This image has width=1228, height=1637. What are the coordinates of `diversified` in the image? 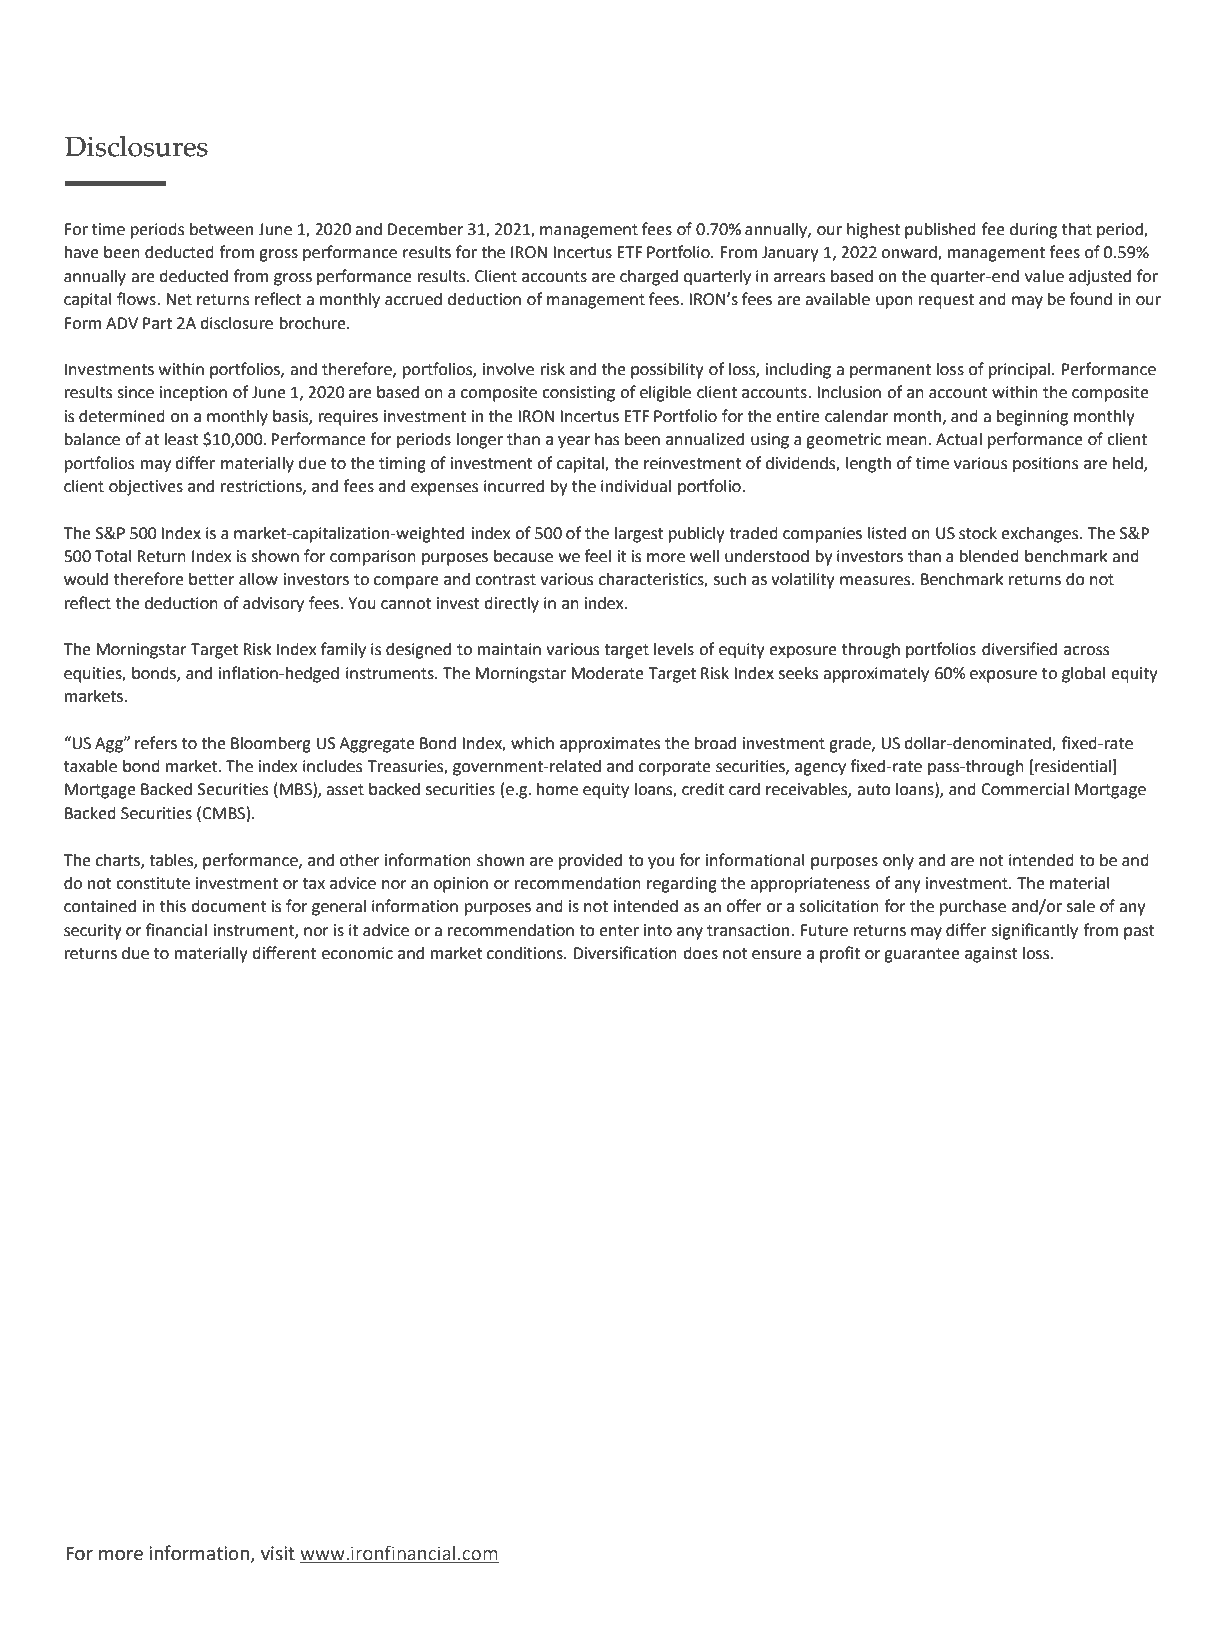 It's located at (1019, 649).
